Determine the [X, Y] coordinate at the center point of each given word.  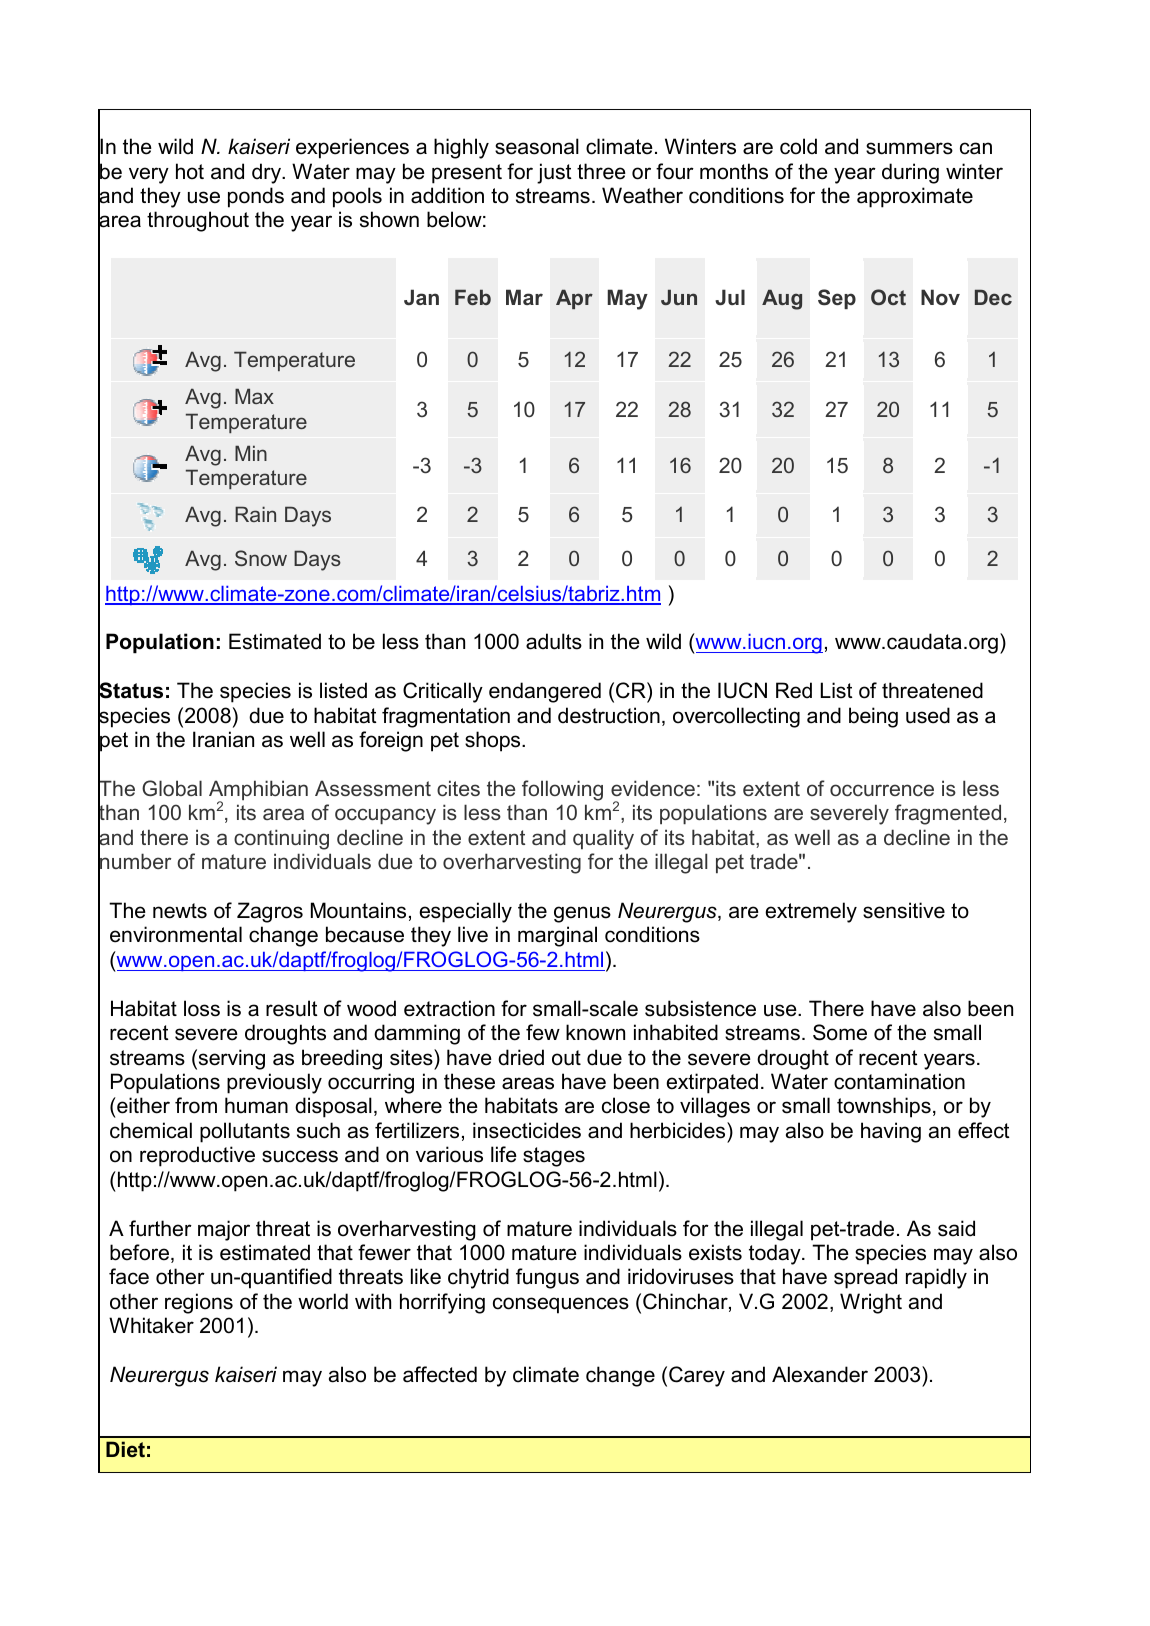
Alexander [820, 1374]
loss [202, 1008]
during [910, 173]
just [554, 173]
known [595, 1032]
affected [440, 1374]
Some [840, 1032]
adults [554, 641]
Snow [261, 558]
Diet [125, 1449]
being [873, 717]
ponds [256, 197]
